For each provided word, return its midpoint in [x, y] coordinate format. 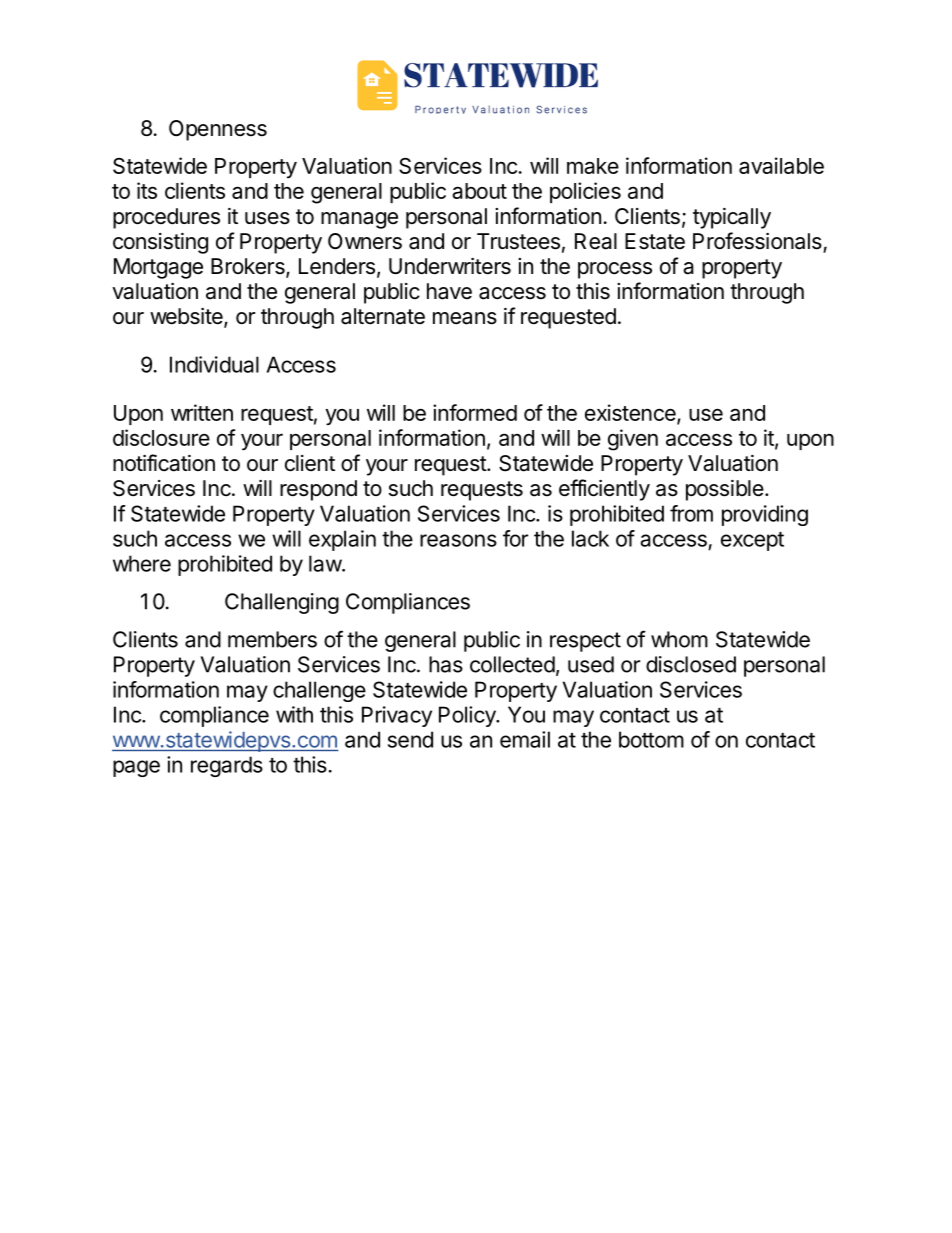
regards [227, 766]
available [781, 165]
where [142, 563]
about [479, 191]
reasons [458, 540]
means [465, 318]
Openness [218, 130]
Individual [214, 364]
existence [631, 414]
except [752, 541]
